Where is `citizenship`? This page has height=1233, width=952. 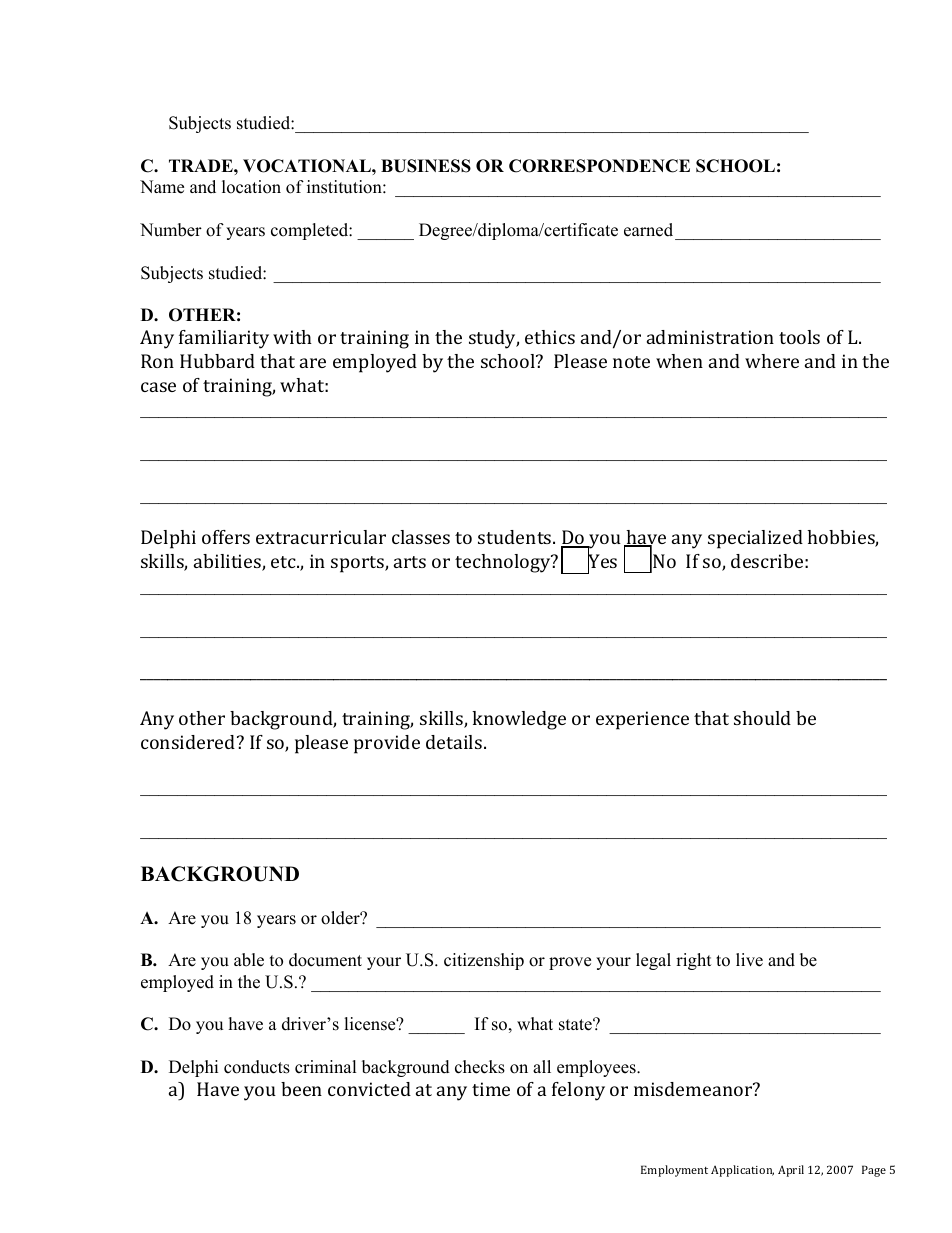
citizenship is located at coordinates (484, 961).
